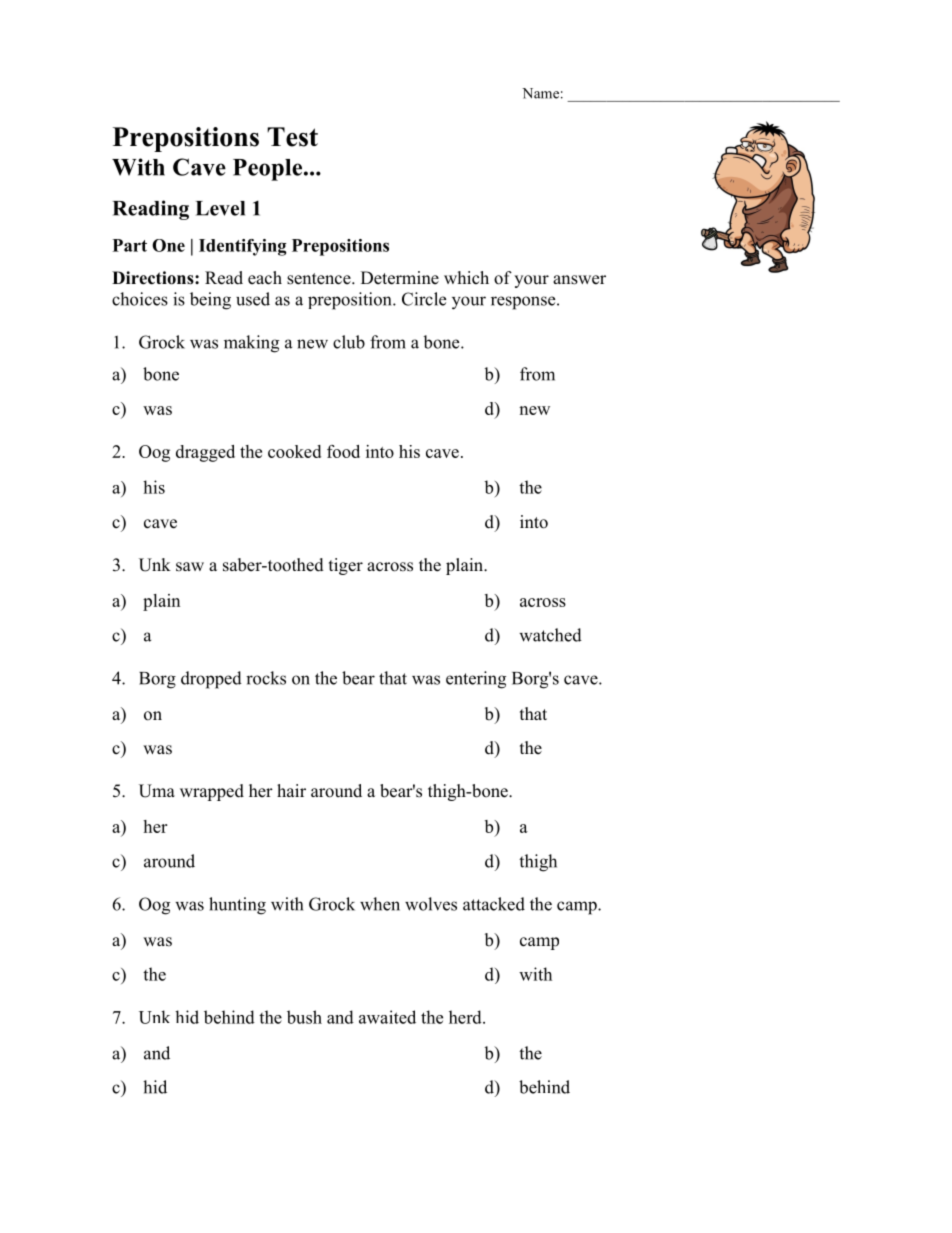  What do you see at coordinates (205, 453) in the page?
I see `dragged` at bounding box center [205, 453].
